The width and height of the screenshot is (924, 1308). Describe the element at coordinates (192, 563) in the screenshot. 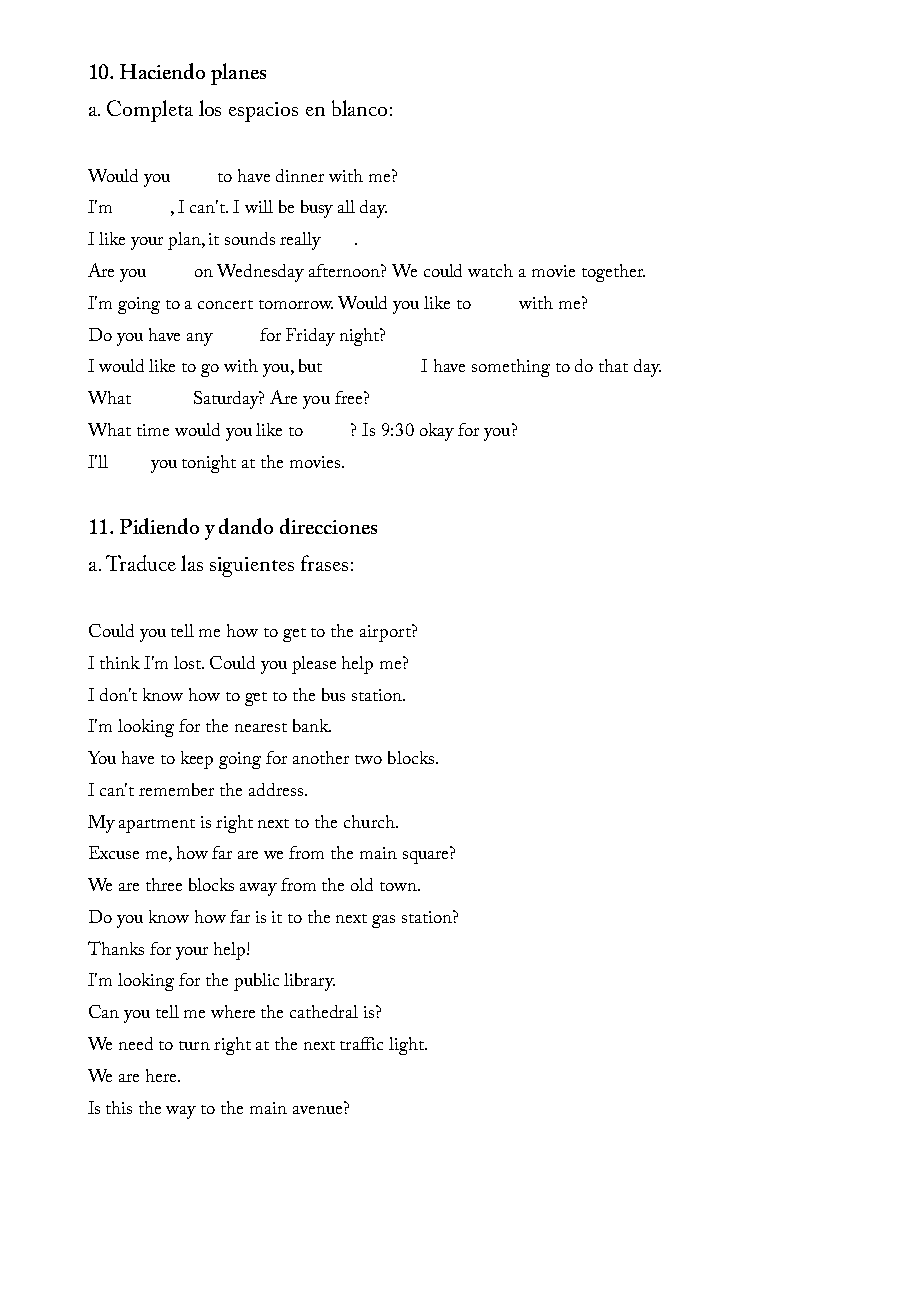

I see `las` at that location.
